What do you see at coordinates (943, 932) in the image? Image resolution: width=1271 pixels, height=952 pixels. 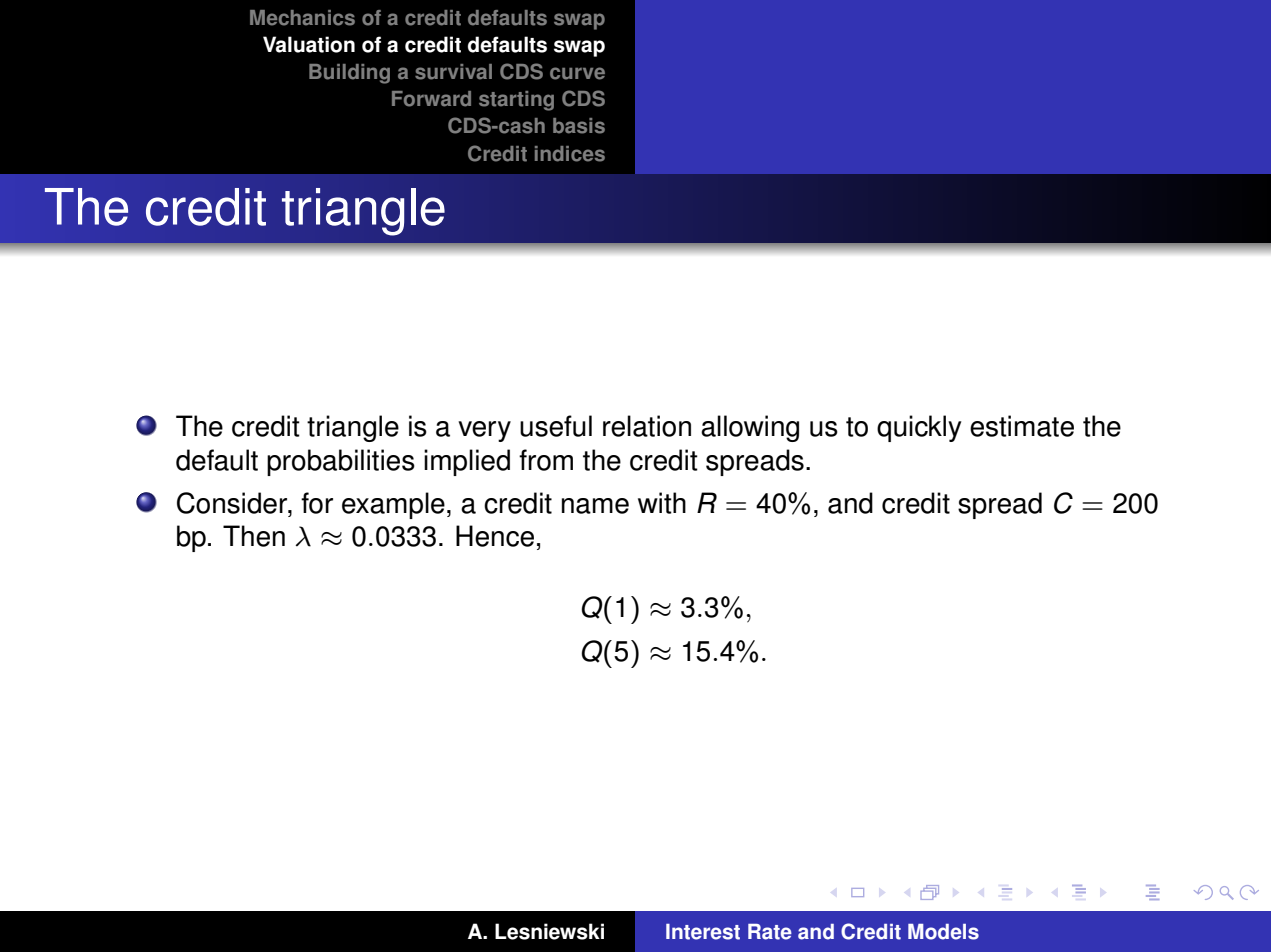 I see `Models` at bounding box center [943, 932].
